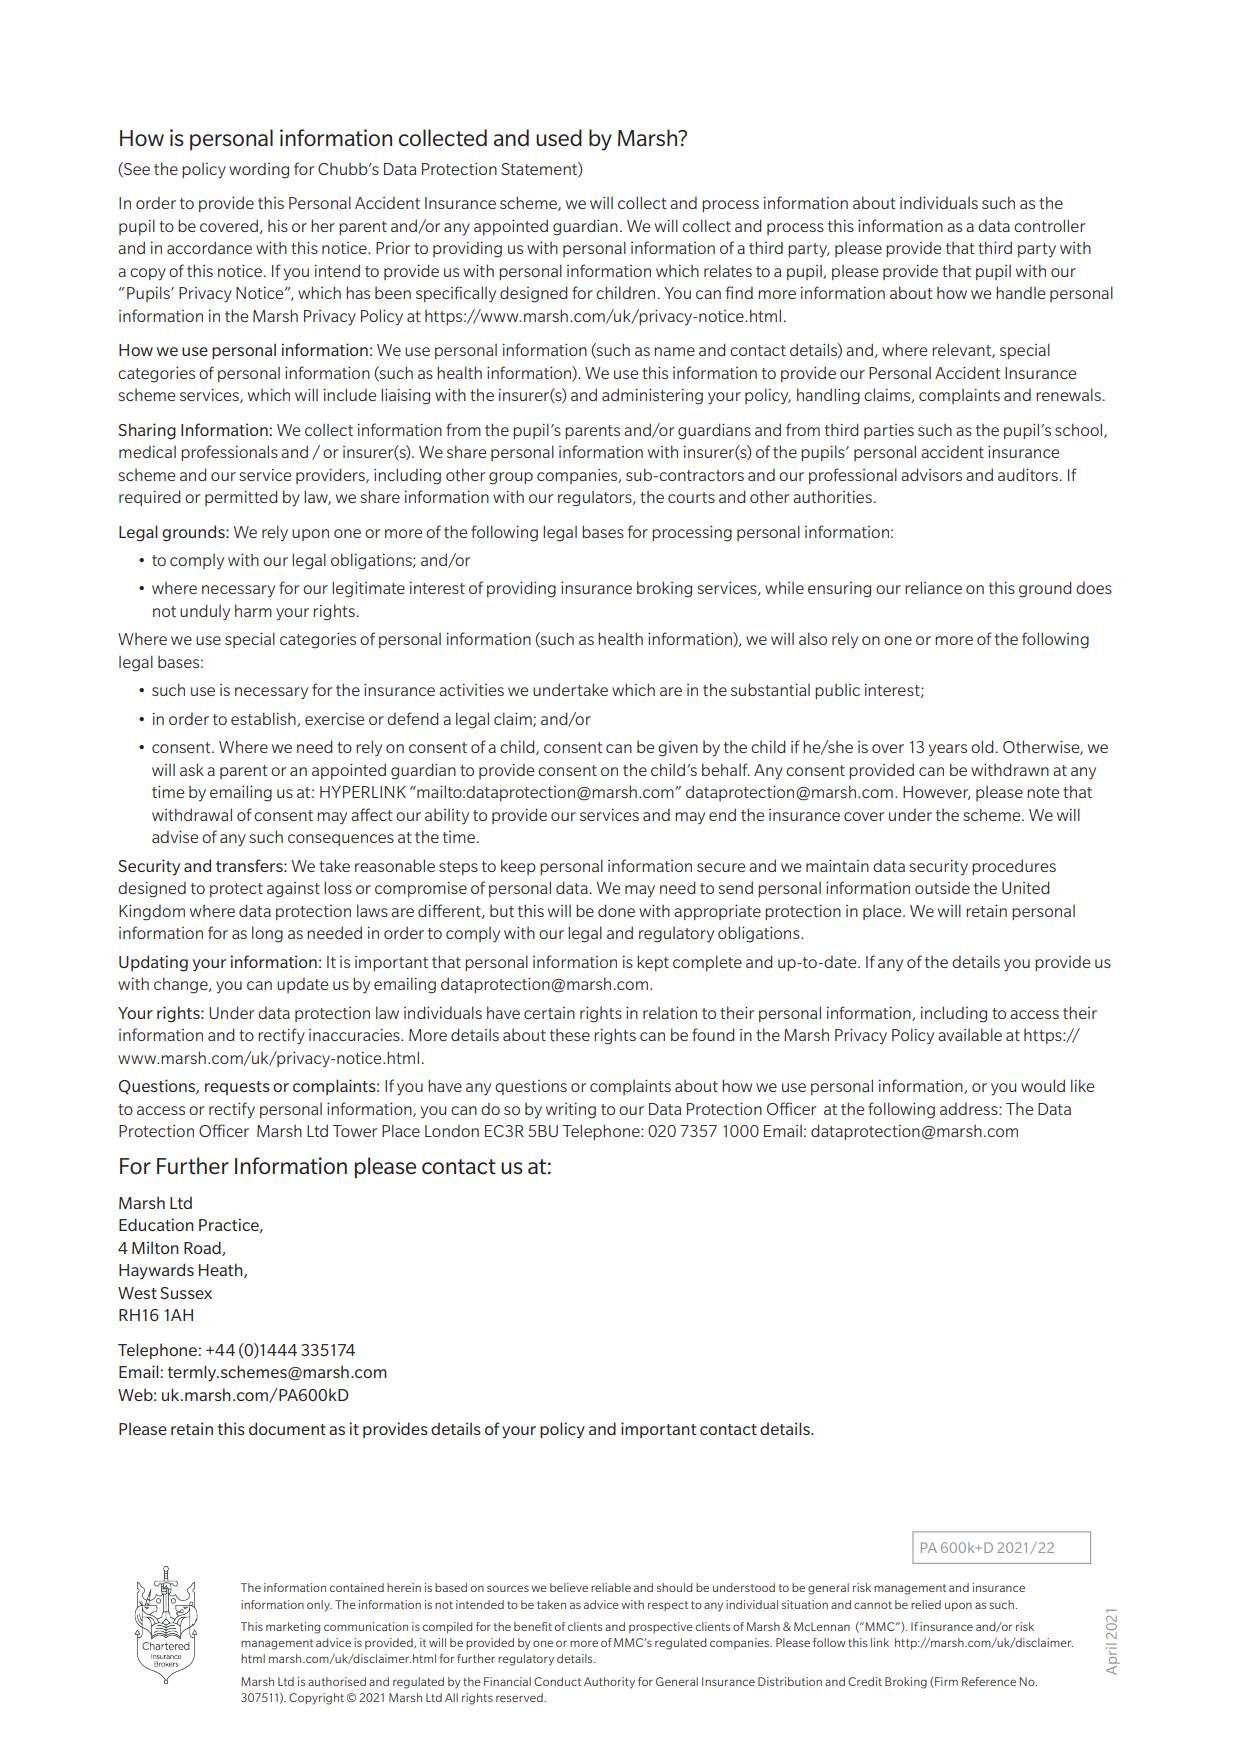 This document has height=1756, width=1242. Describe the element at coordinates (616, 910) in the document. I see `done` at that location.
